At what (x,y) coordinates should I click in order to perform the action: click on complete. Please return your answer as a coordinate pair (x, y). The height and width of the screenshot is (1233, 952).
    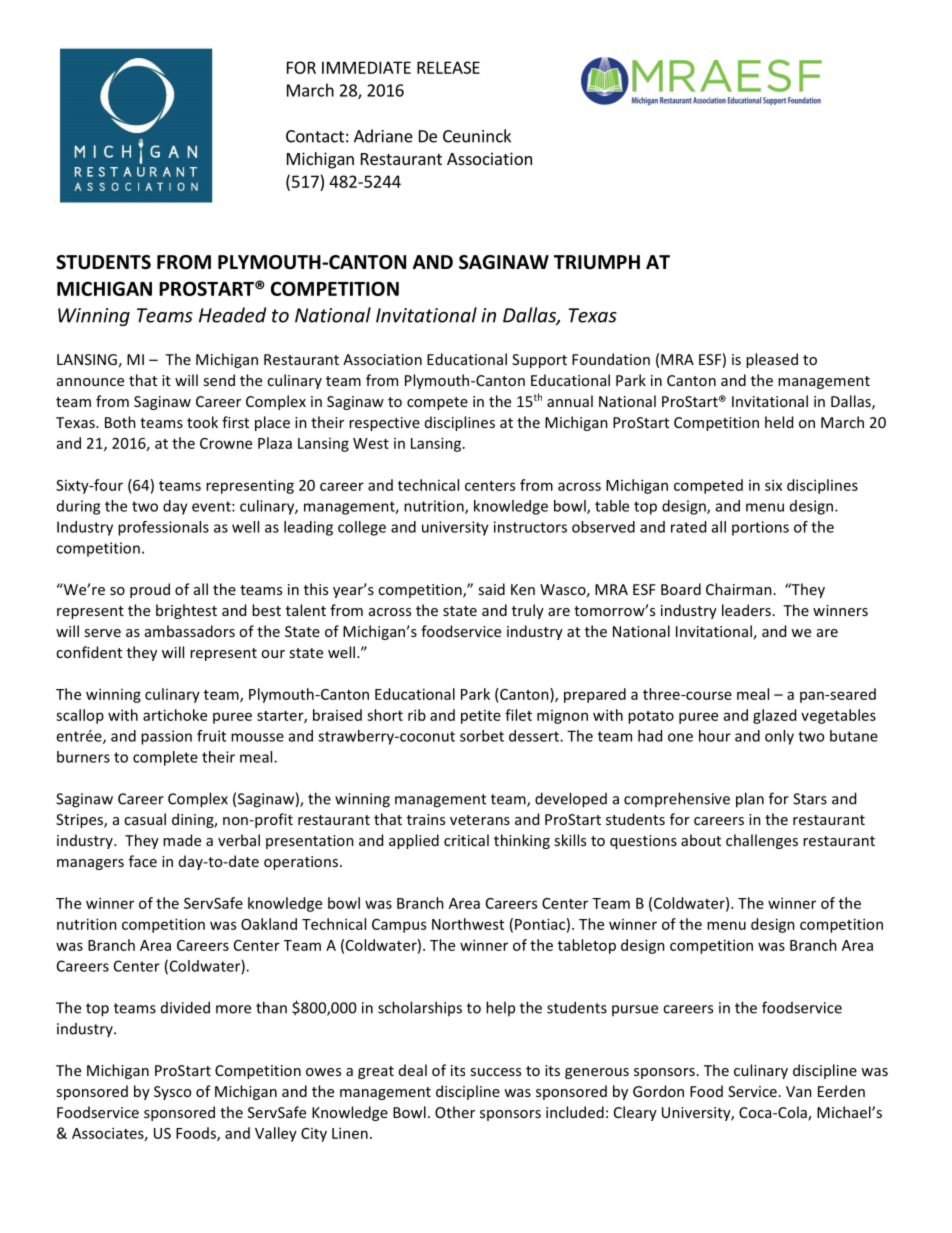
    Looking at the image, I should click on (165, 758).
